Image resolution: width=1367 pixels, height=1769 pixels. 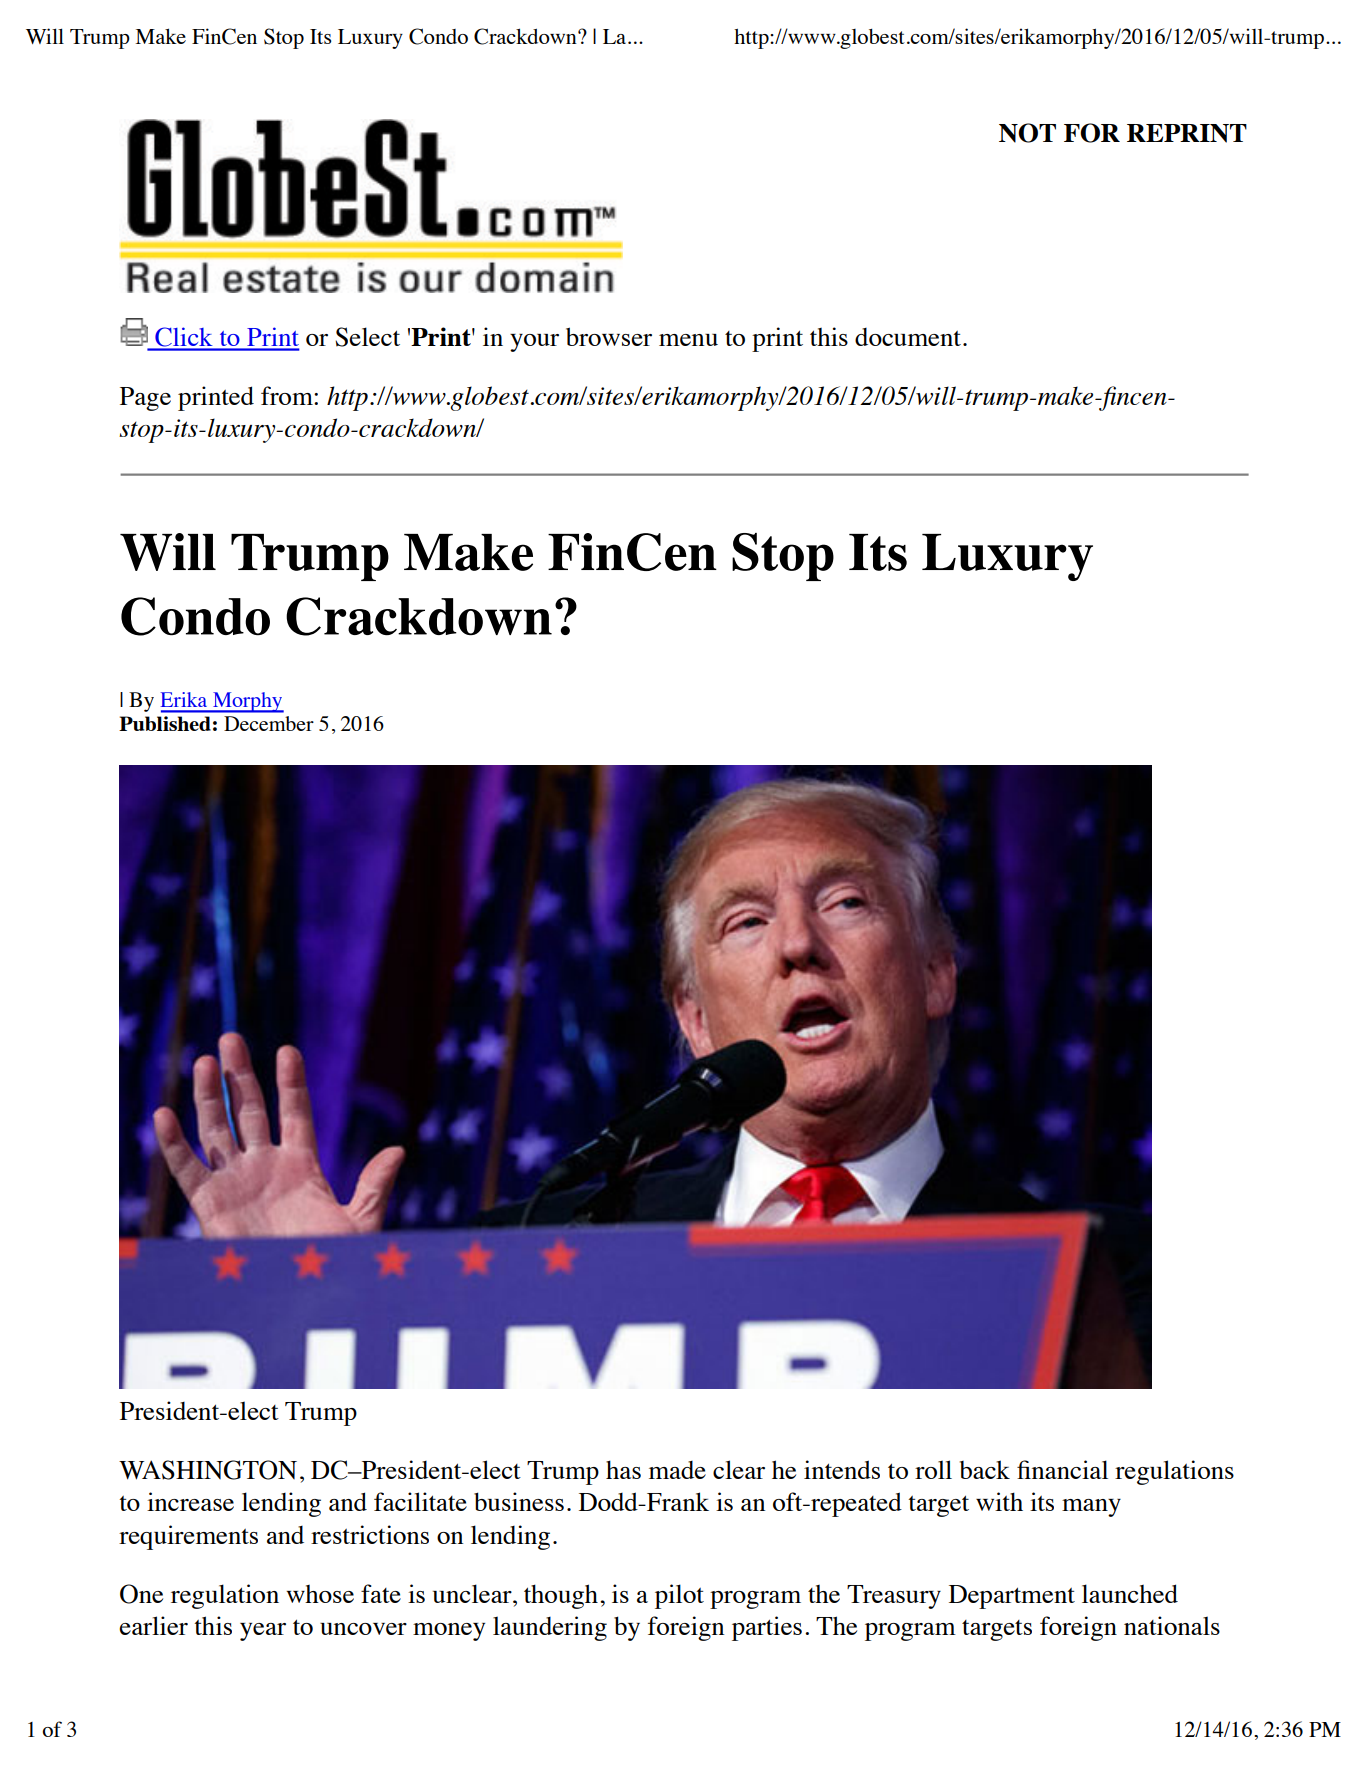 What do you see at coordinates (208, 1470) in the page?
I see `WASHINGTON` at bounding box center [208, 1470].
